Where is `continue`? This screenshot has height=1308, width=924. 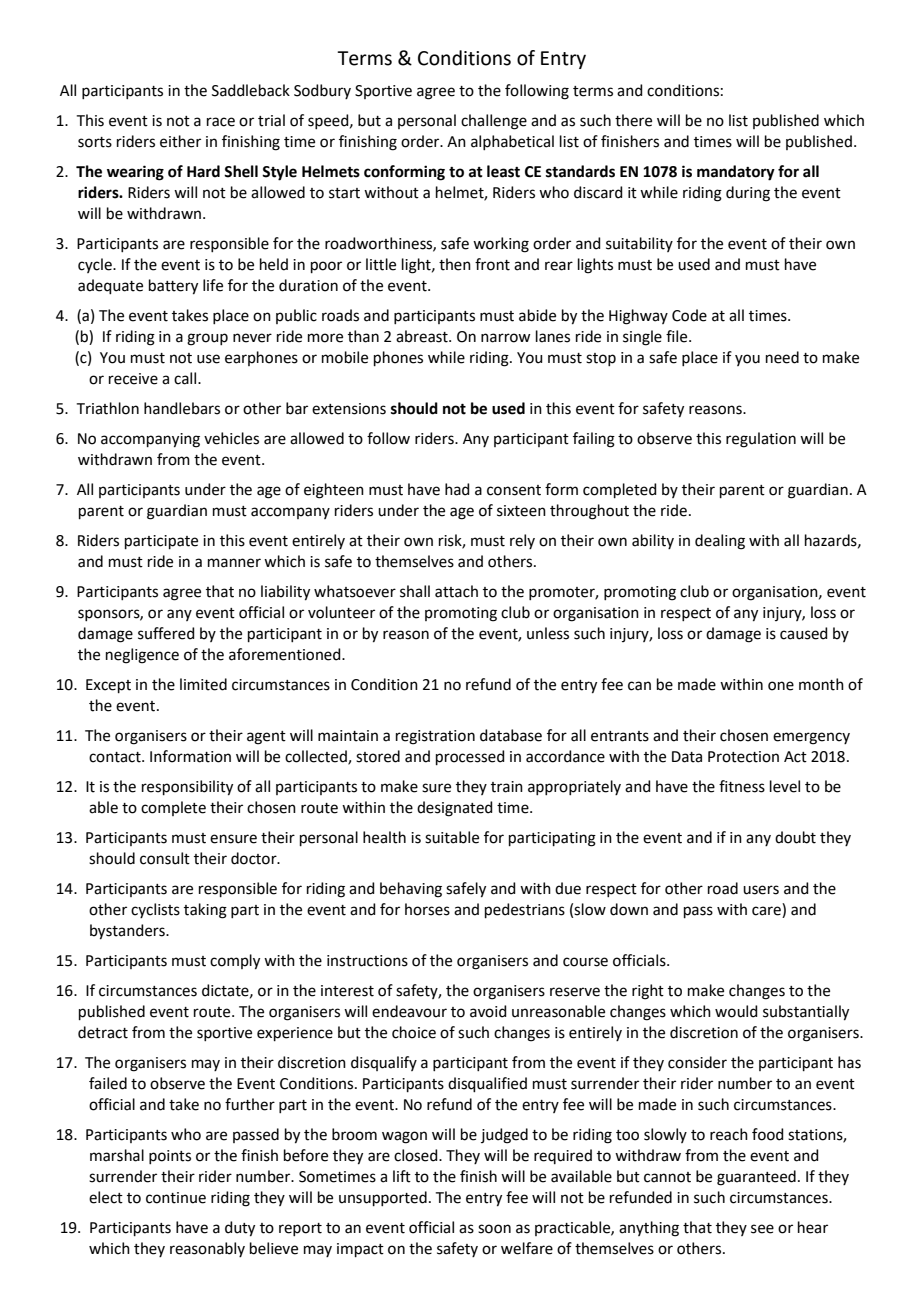
continue is located at coordinates (176, 1198).
